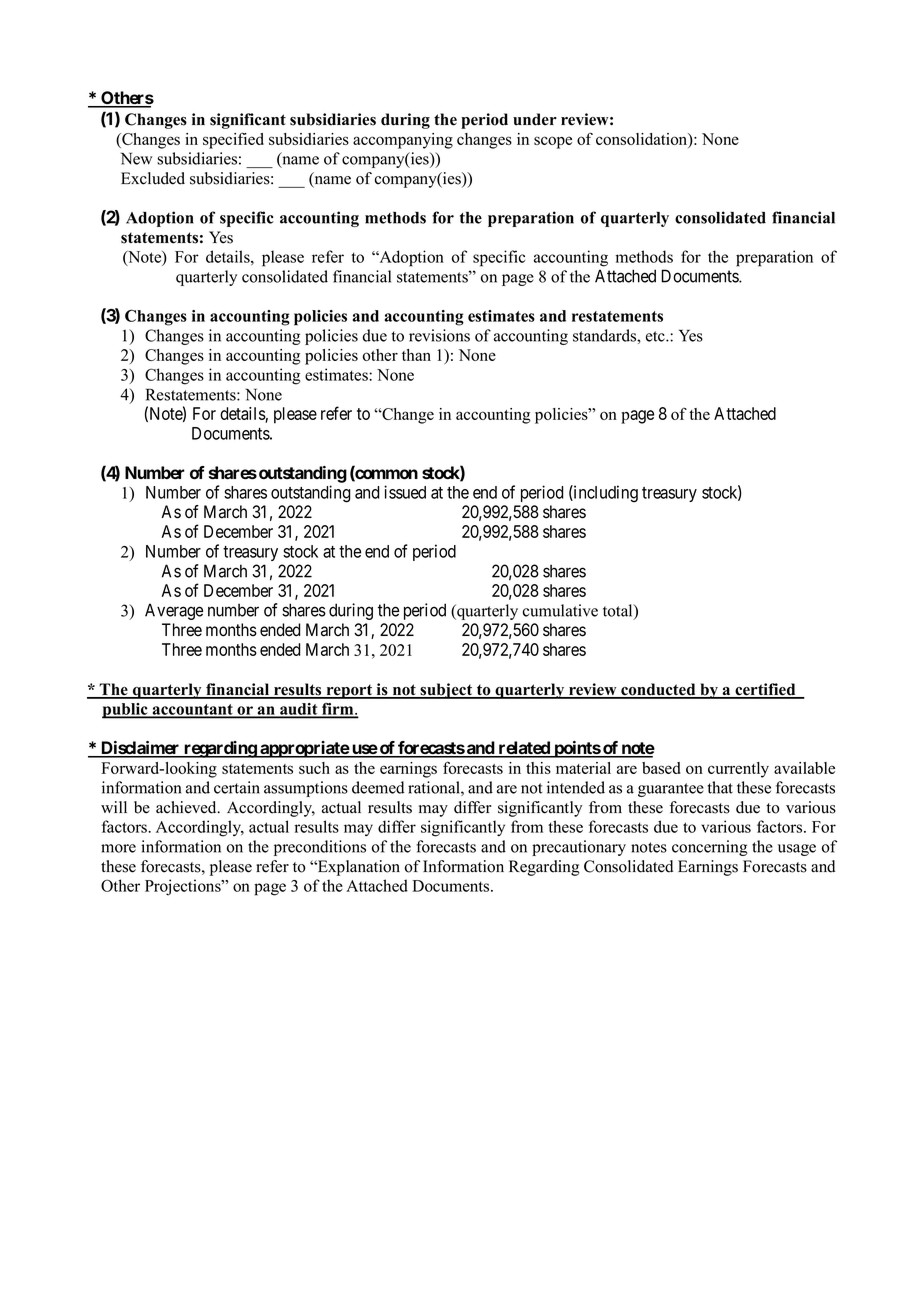 This page has width=924, height=1308. What do you see at coordinates (709, 848) in the page?
I see `concerning` at bounding box center [709, 848].
